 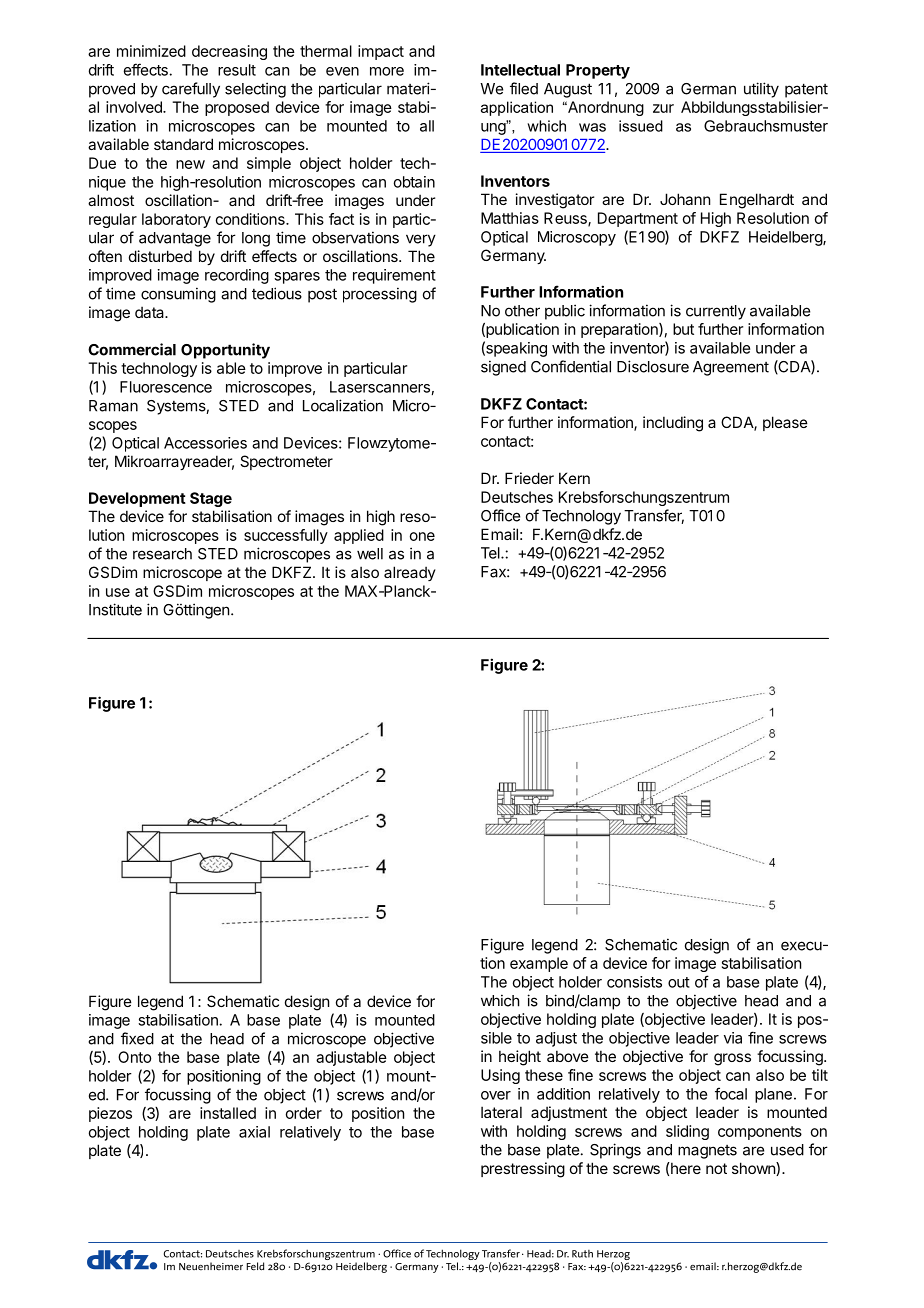 I want to click on already, so click(x=410, y=573).
